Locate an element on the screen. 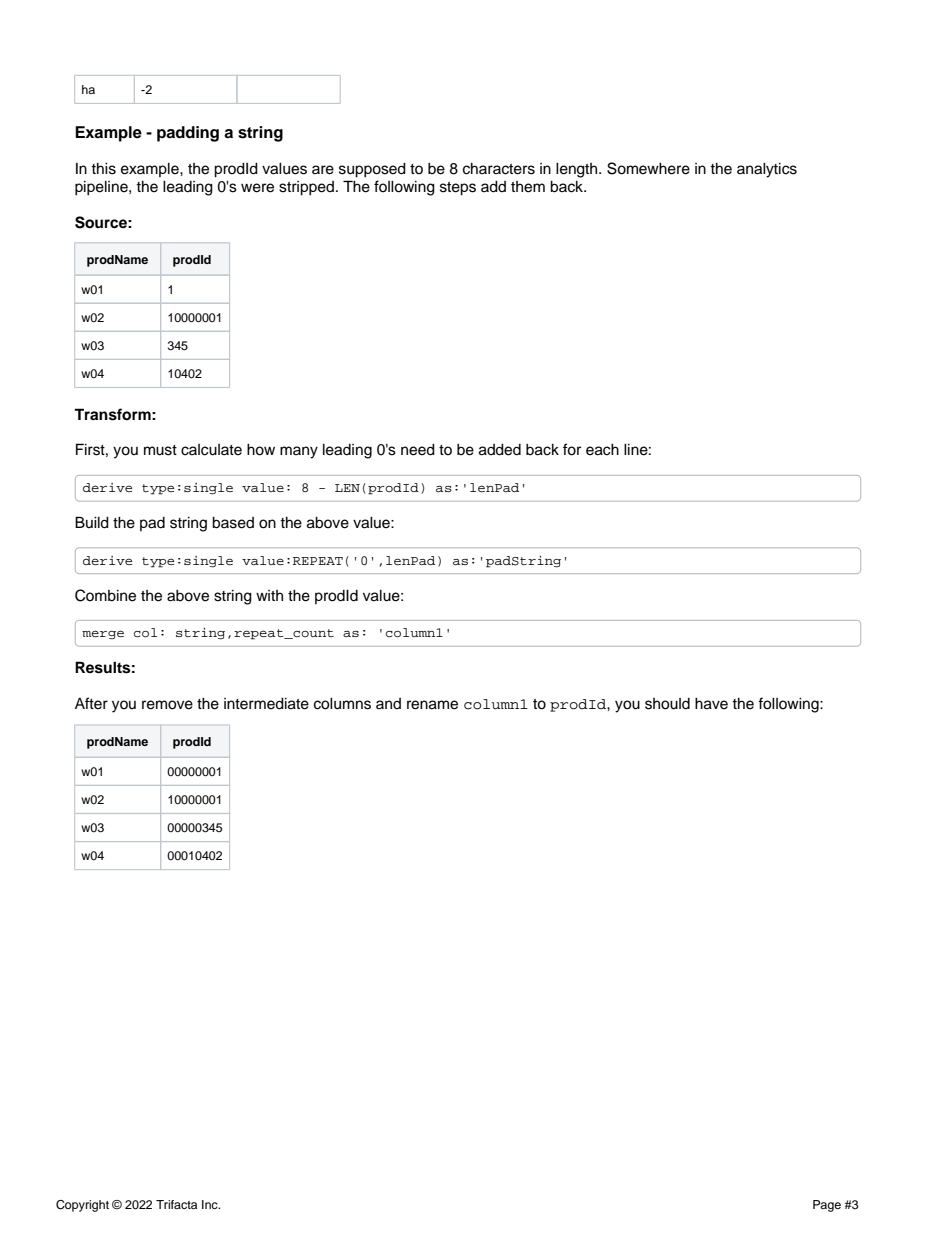  Page is located at coordinates (827, 1206).
